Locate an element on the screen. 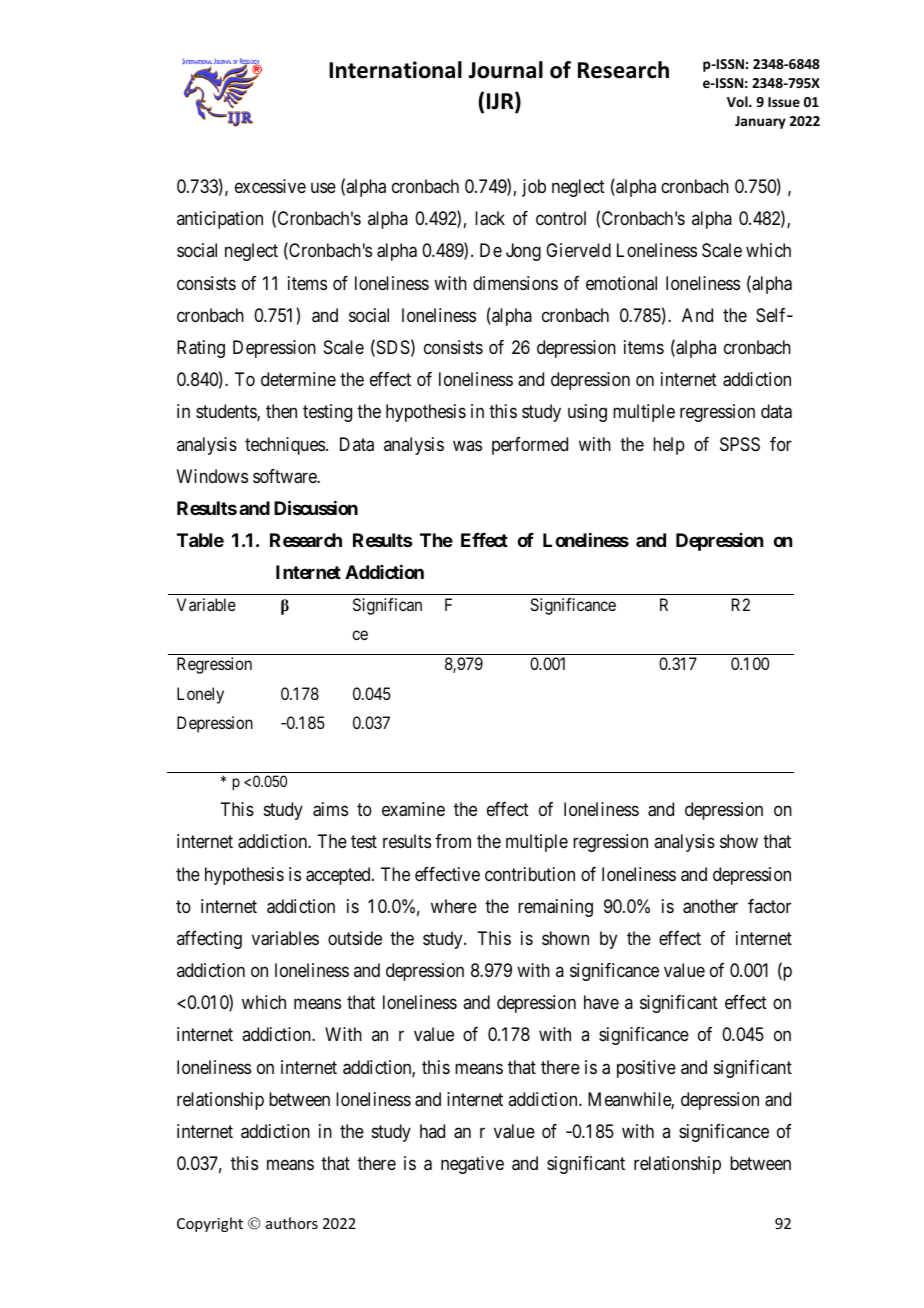 The width and height of the screenshot is (924, 1308). from is located at coordinates (453, 841).
